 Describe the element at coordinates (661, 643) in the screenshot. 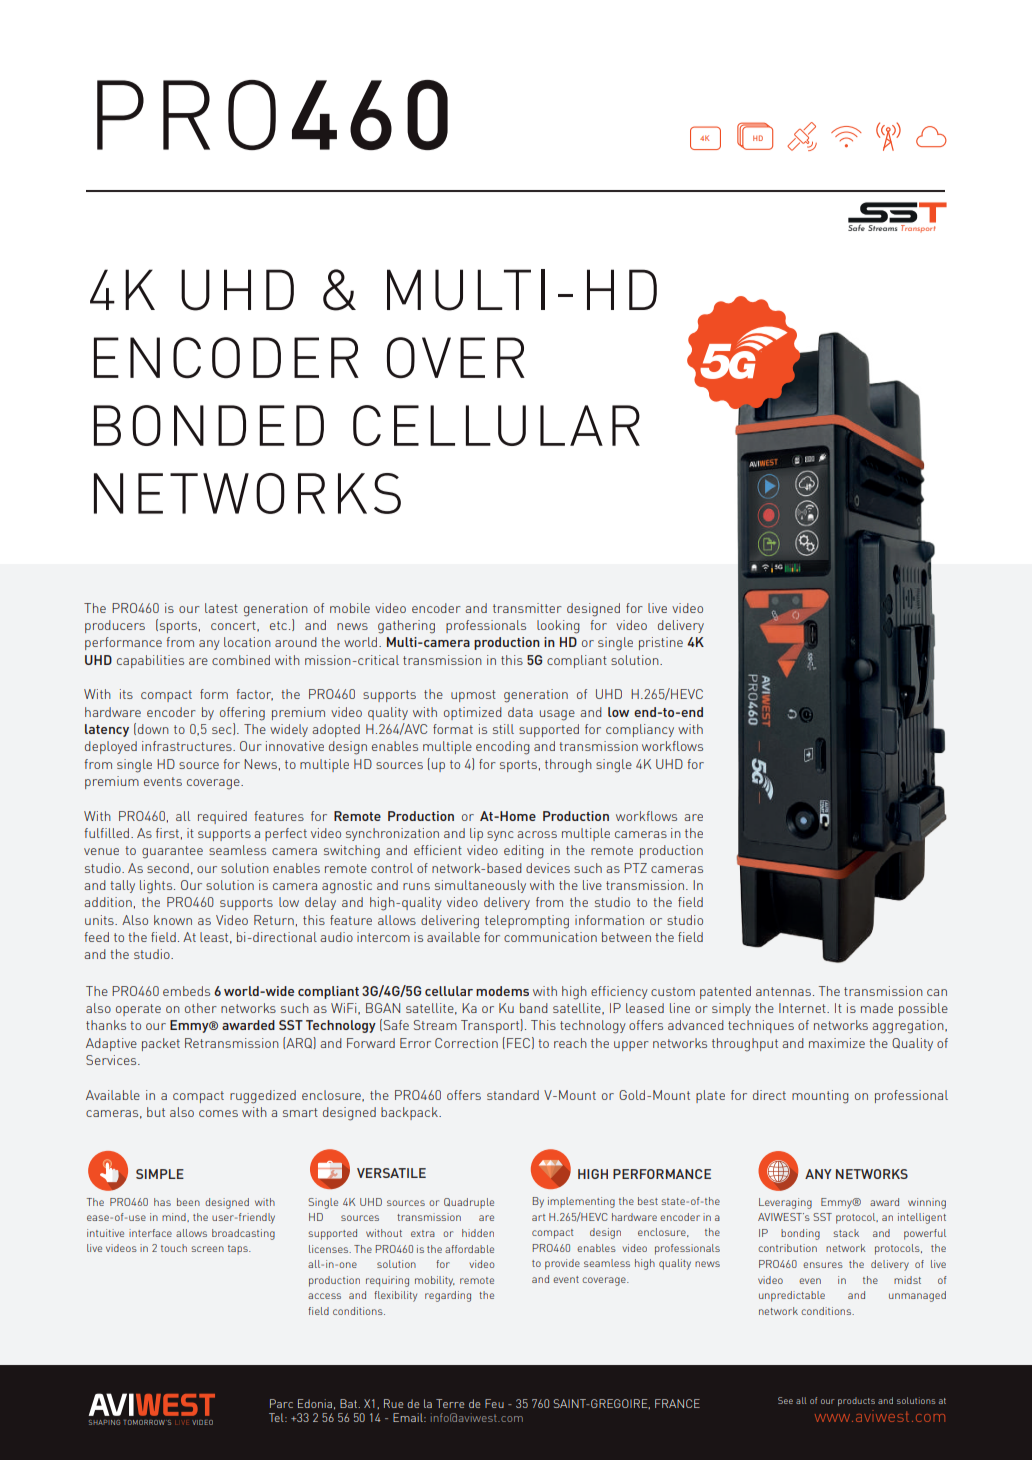

I see `pristine` at that location.
